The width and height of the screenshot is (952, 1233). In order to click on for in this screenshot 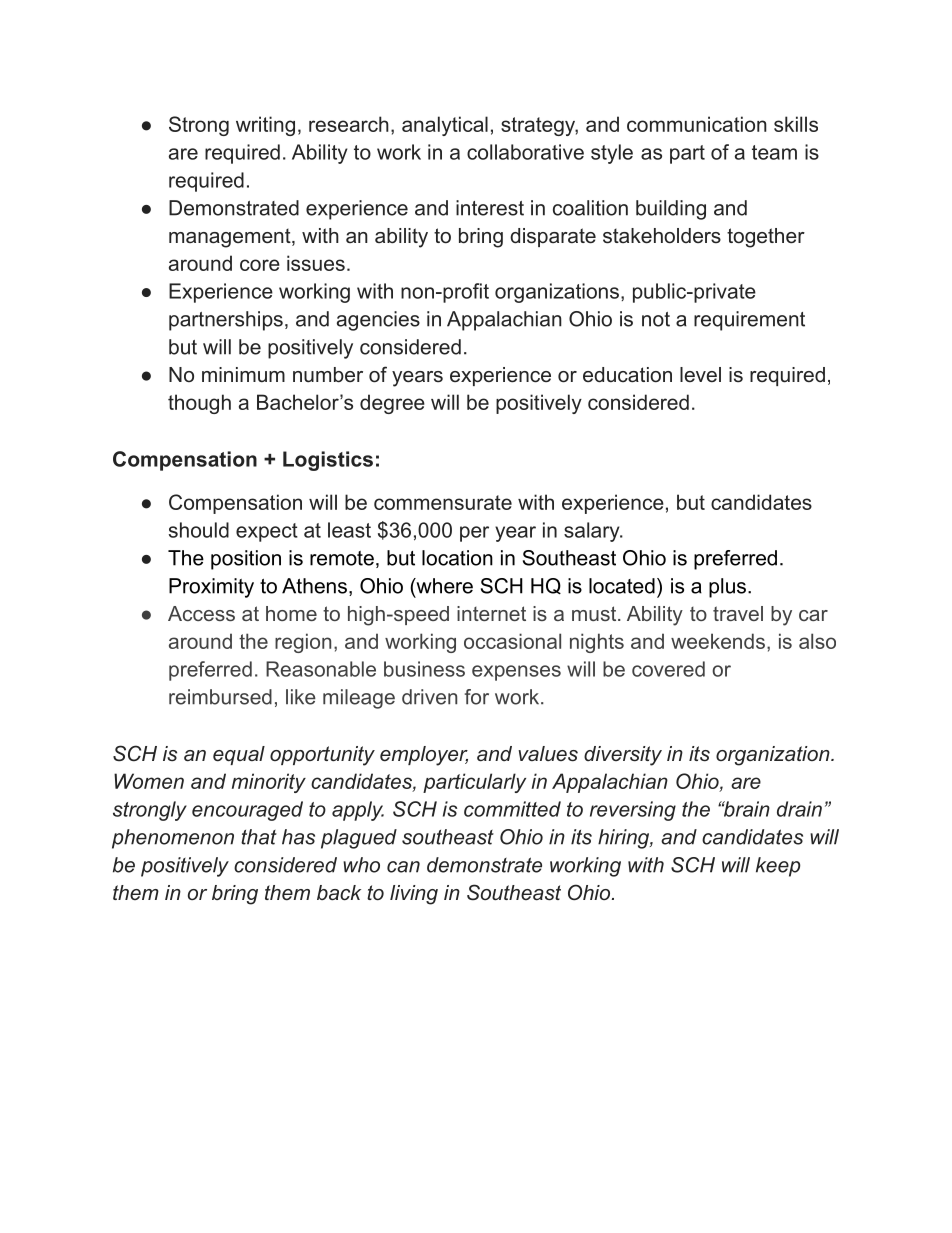, I will do `click(477, 697)`.
